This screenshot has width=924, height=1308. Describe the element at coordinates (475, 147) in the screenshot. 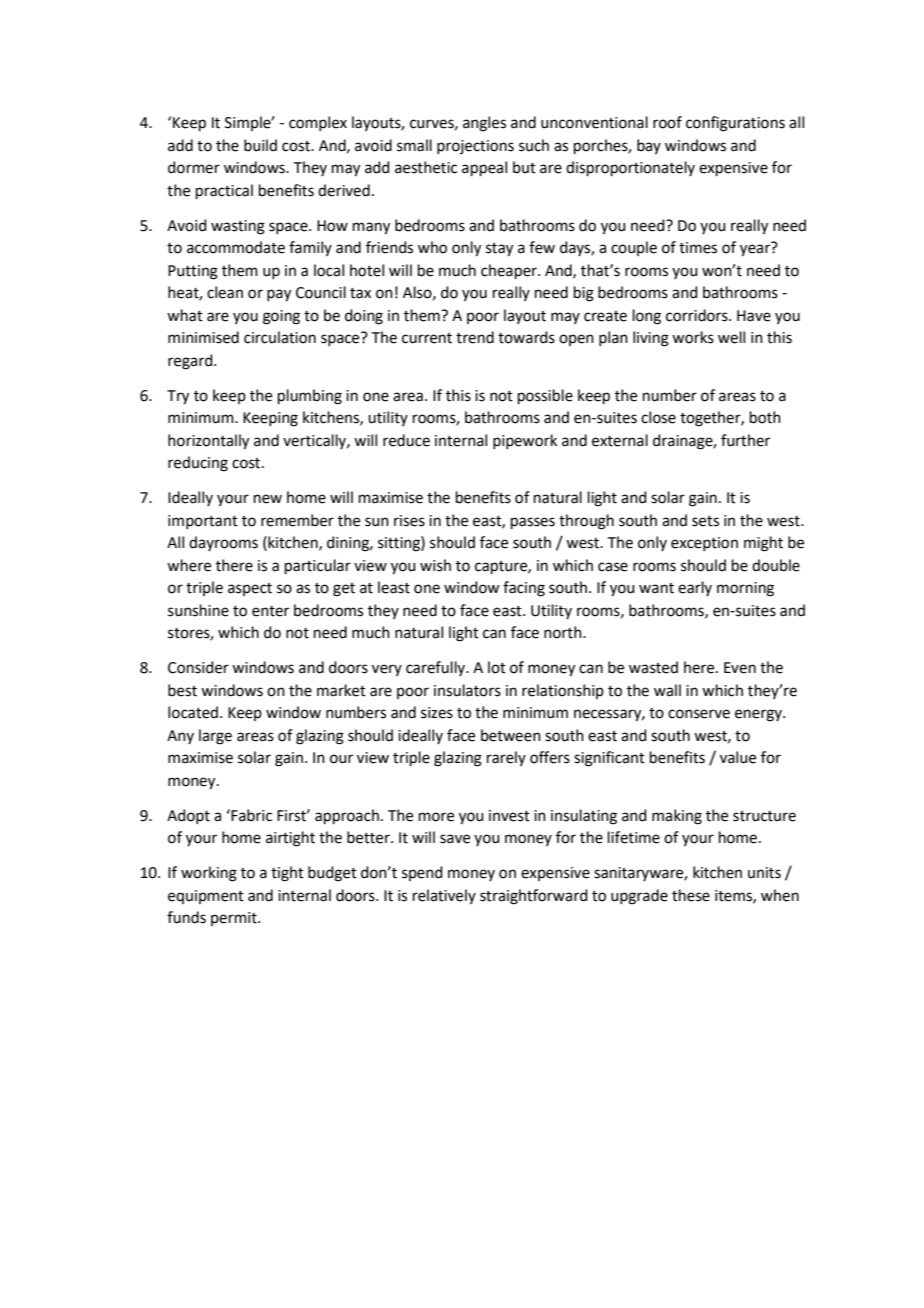

I see `projections` at that location.
